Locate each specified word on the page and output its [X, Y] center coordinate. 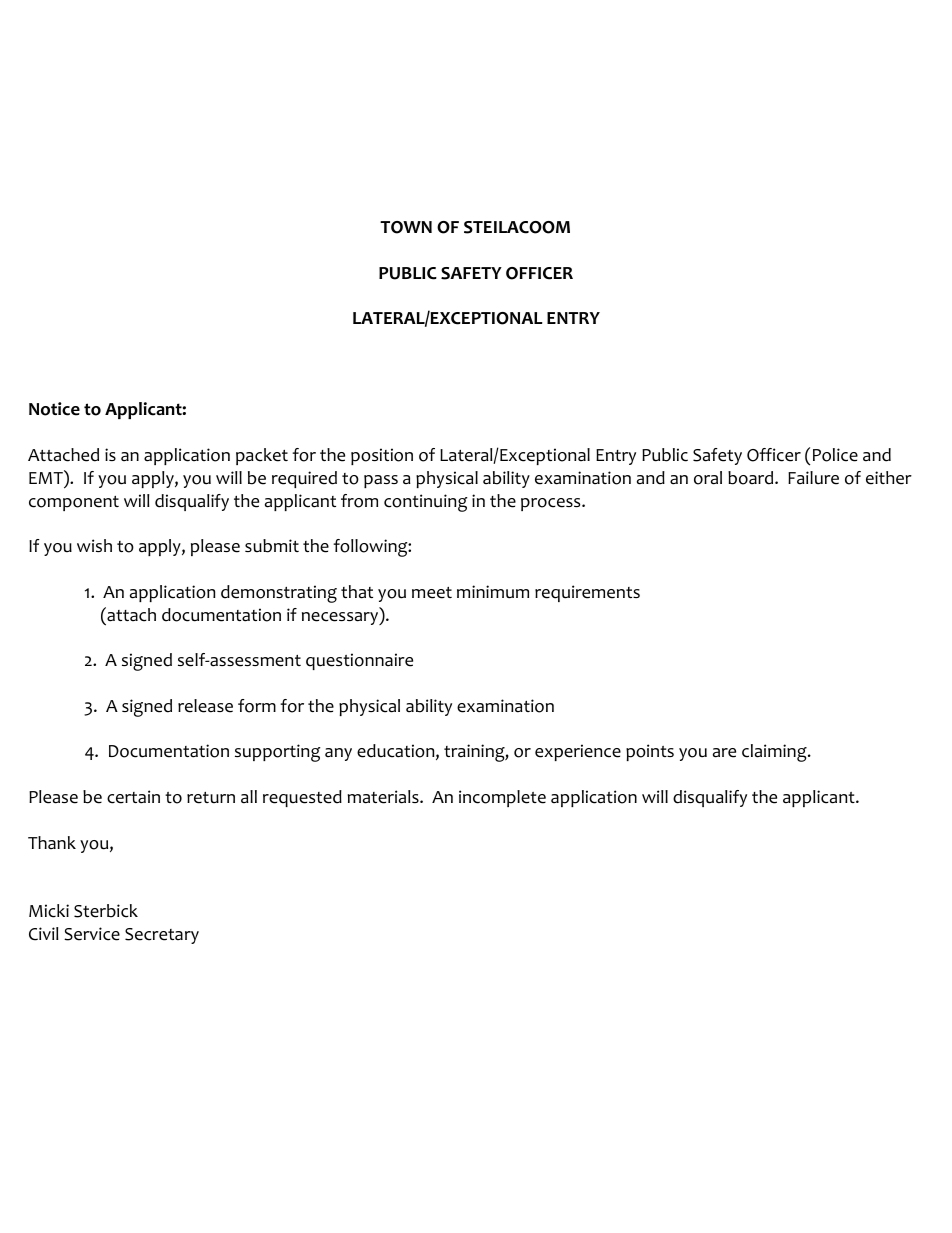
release [205, 706]
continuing [426, 503]
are [724, 753]
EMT [47, 477]
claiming [775, 753]
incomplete [502, 798]
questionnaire [359, 661]
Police [835, 455]
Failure [813, 478]
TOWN [406, 227]
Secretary [162, 936]
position [382, 456]
